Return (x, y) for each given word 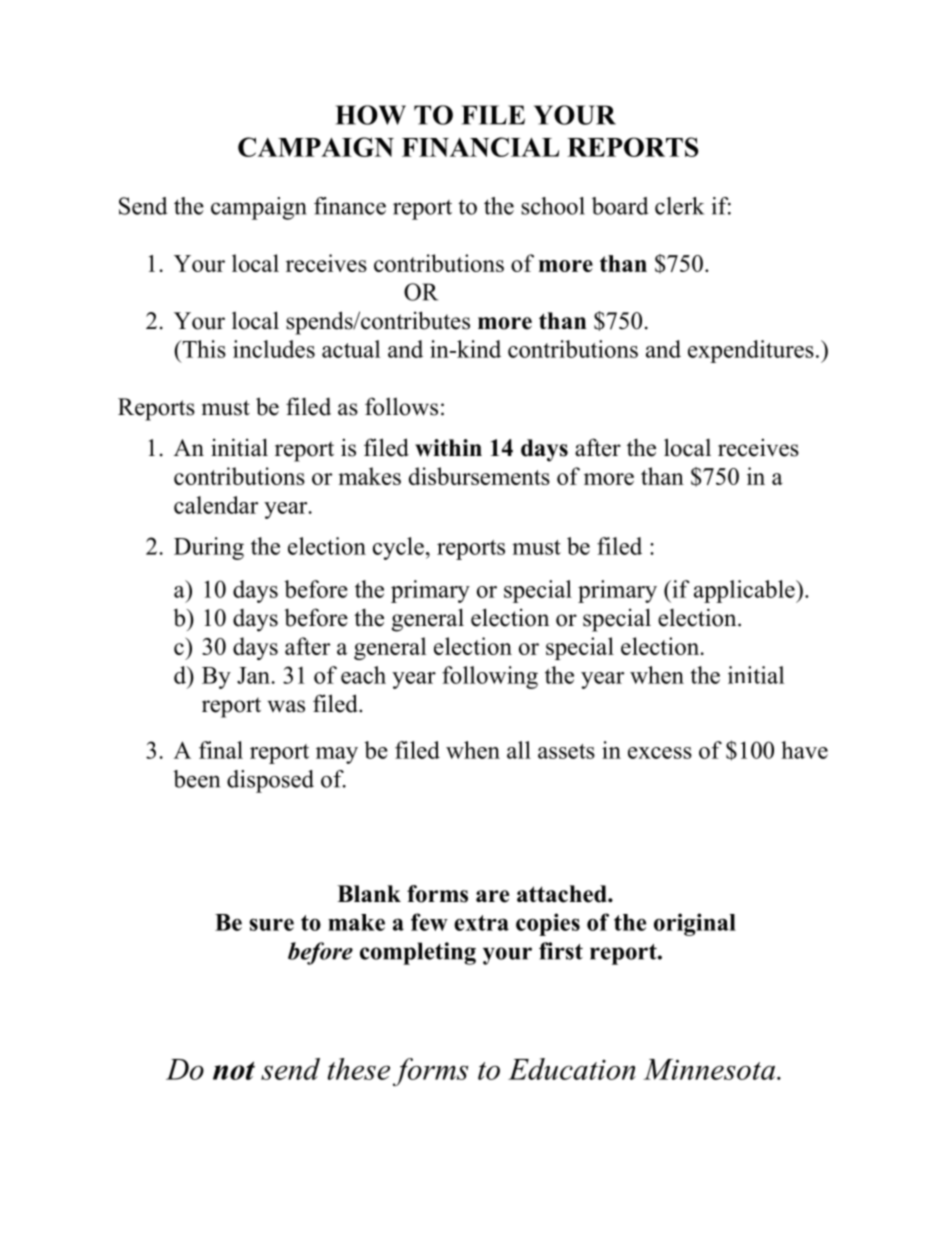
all (519, 750)
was (286, 706)
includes (274, 349)
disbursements (479, 476)
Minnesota (710, 1069)
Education (572, 1069)
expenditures (751, 351)
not (234, 1070)
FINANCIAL (480, 147)
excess (660, 753)
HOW (370, 115)
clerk (679, 206)
